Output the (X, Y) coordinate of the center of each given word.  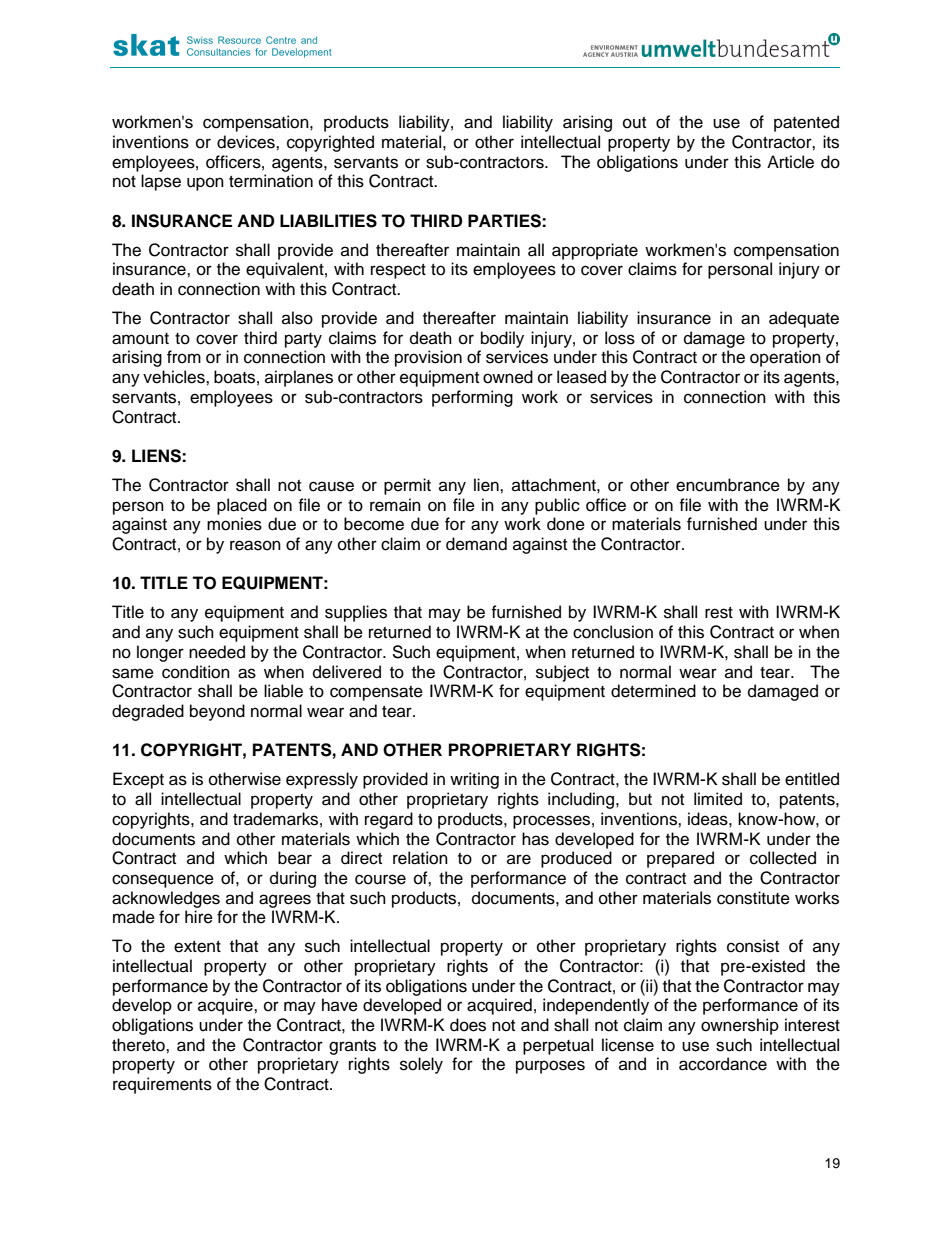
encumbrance (728, 485)
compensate (376, 693)
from (184, 357)
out (634, 123)
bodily (502, 339)
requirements (162, 1085)
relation (420, 858)
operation (785, 358)
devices (247, 142)
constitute (753, 898)
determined (653, 691)
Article (790, 162)
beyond (217, 712)
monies (234, 524)
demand (476, 544)
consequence (163, 881)
